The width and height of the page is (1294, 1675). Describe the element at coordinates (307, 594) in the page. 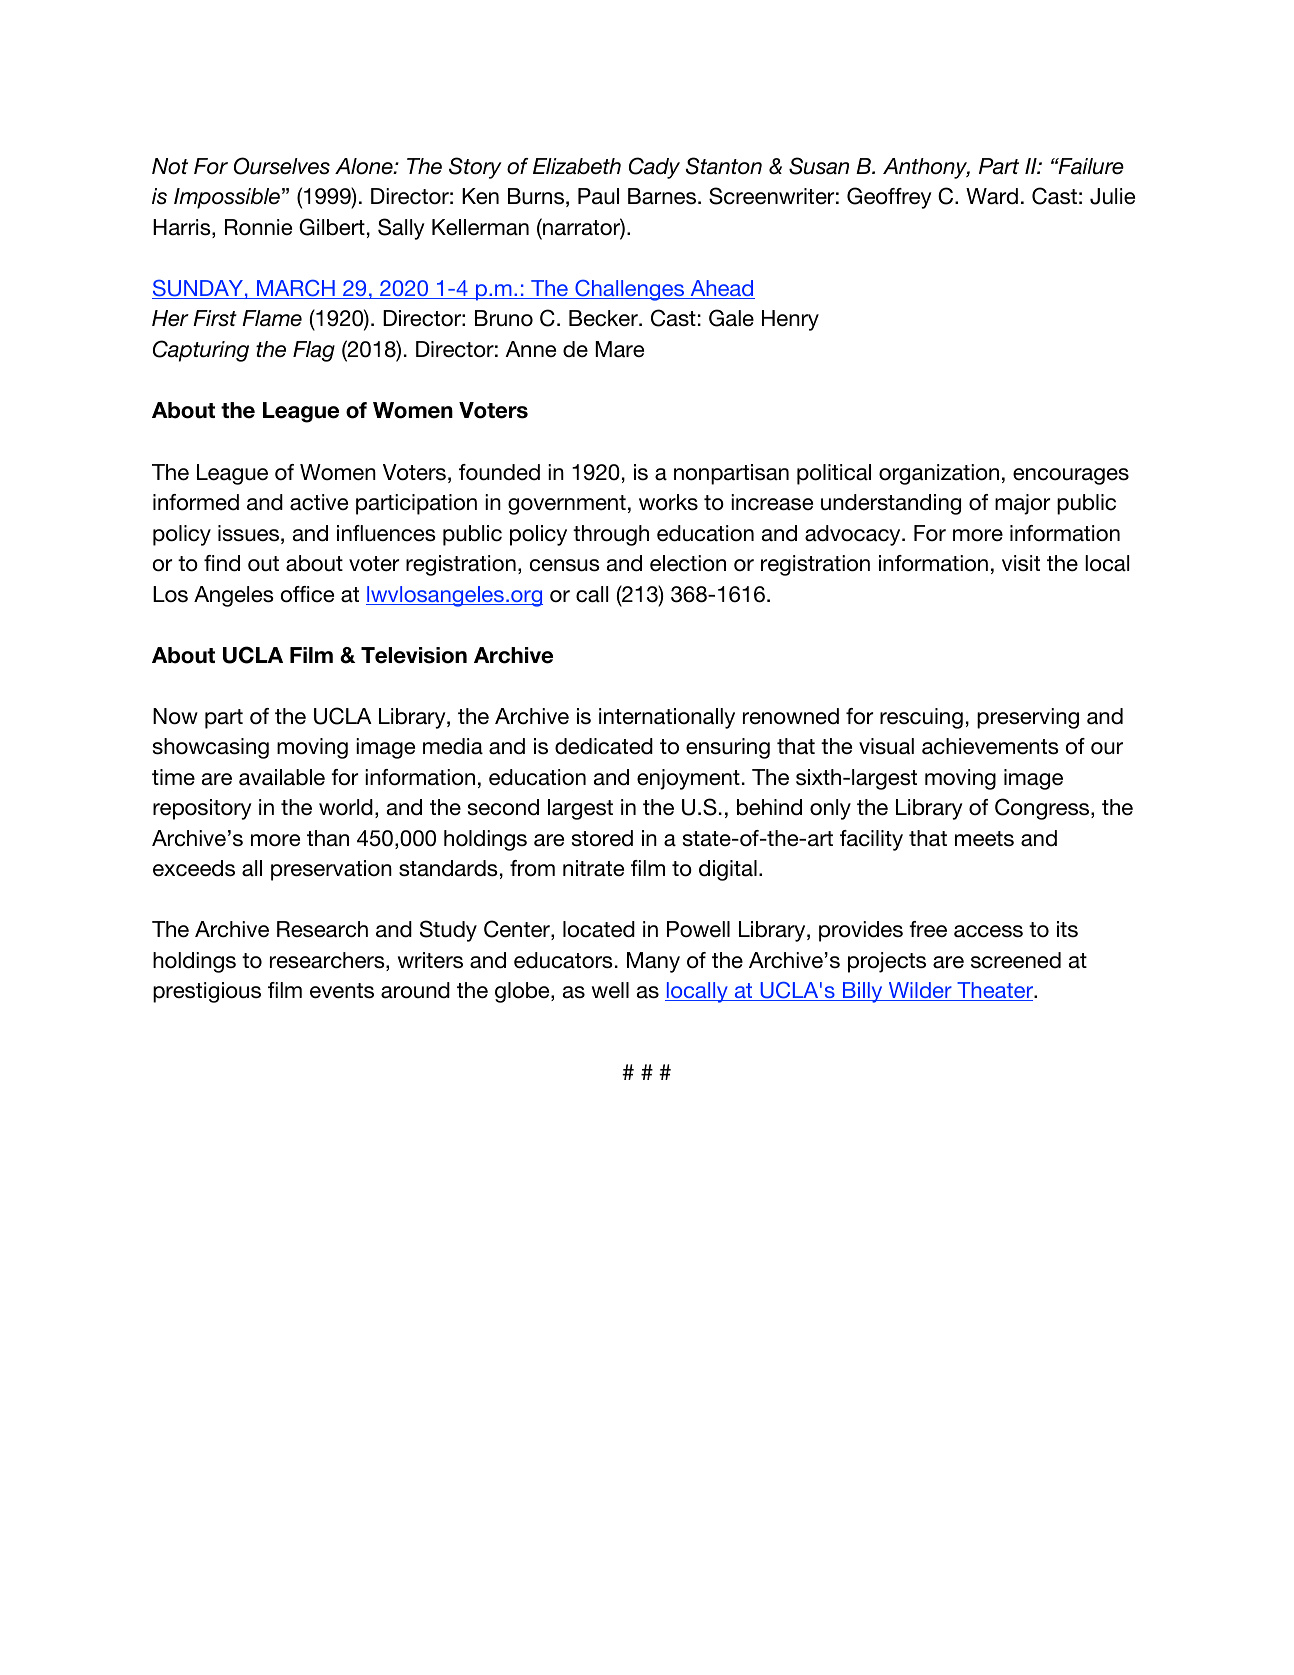

I see `office` at that location.
